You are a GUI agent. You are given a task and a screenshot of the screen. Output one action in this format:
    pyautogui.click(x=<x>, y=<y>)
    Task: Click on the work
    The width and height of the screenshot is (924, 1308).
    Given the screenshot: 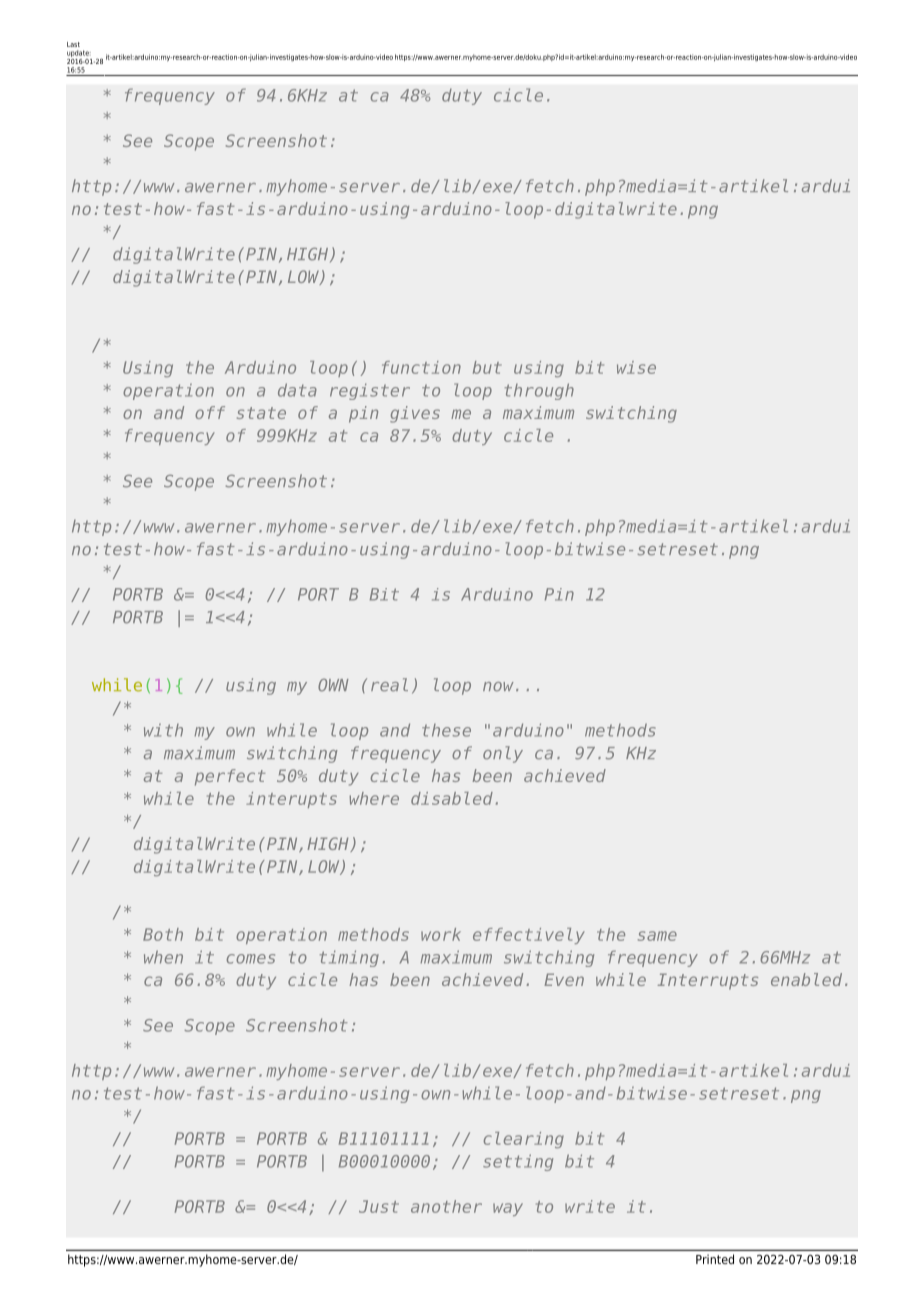 What is the action you would take?
    pyautogui.click(x=441, y=934)
